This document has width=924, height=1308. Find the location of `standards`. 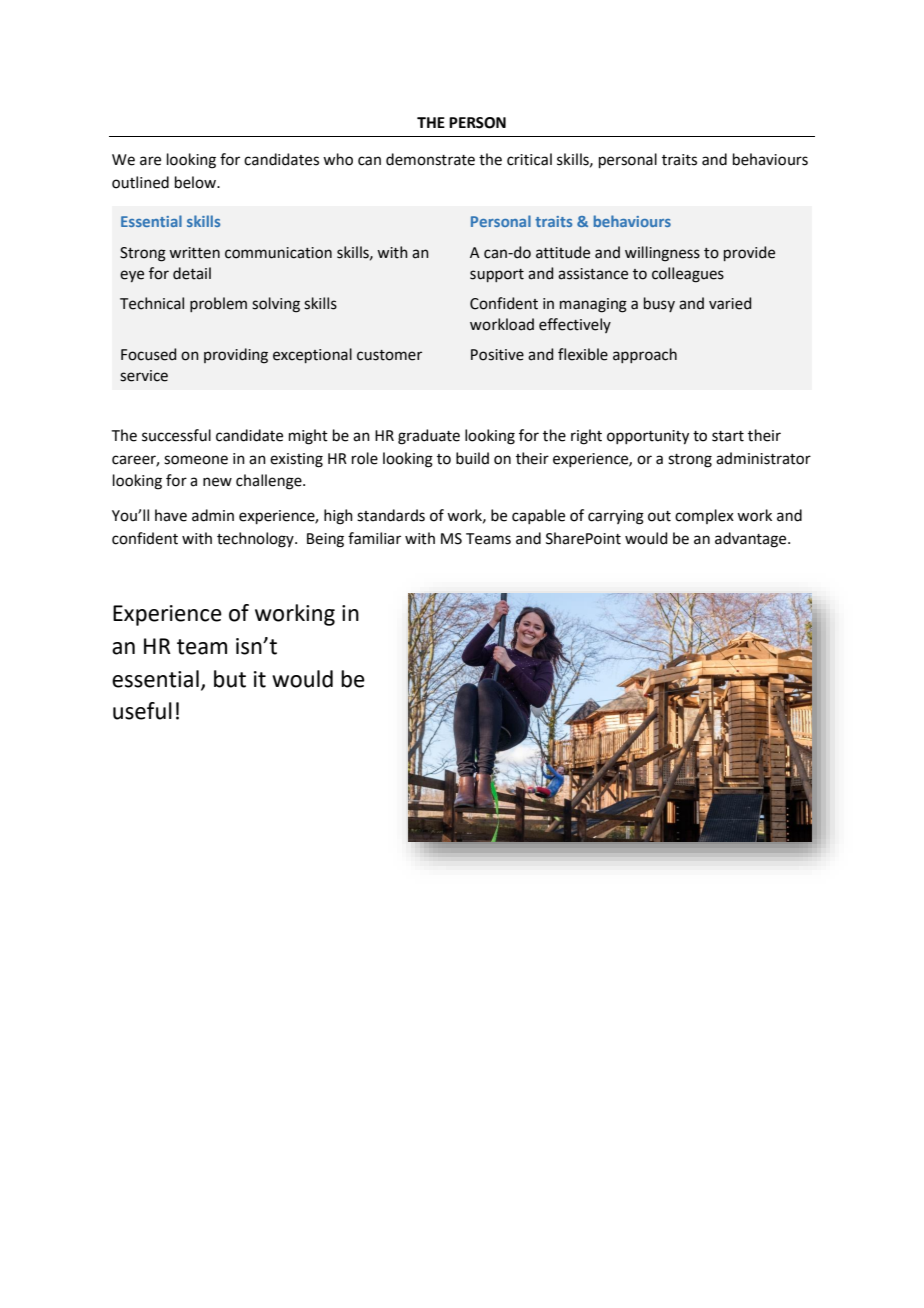

standards is located at coordinates (391, 515).
